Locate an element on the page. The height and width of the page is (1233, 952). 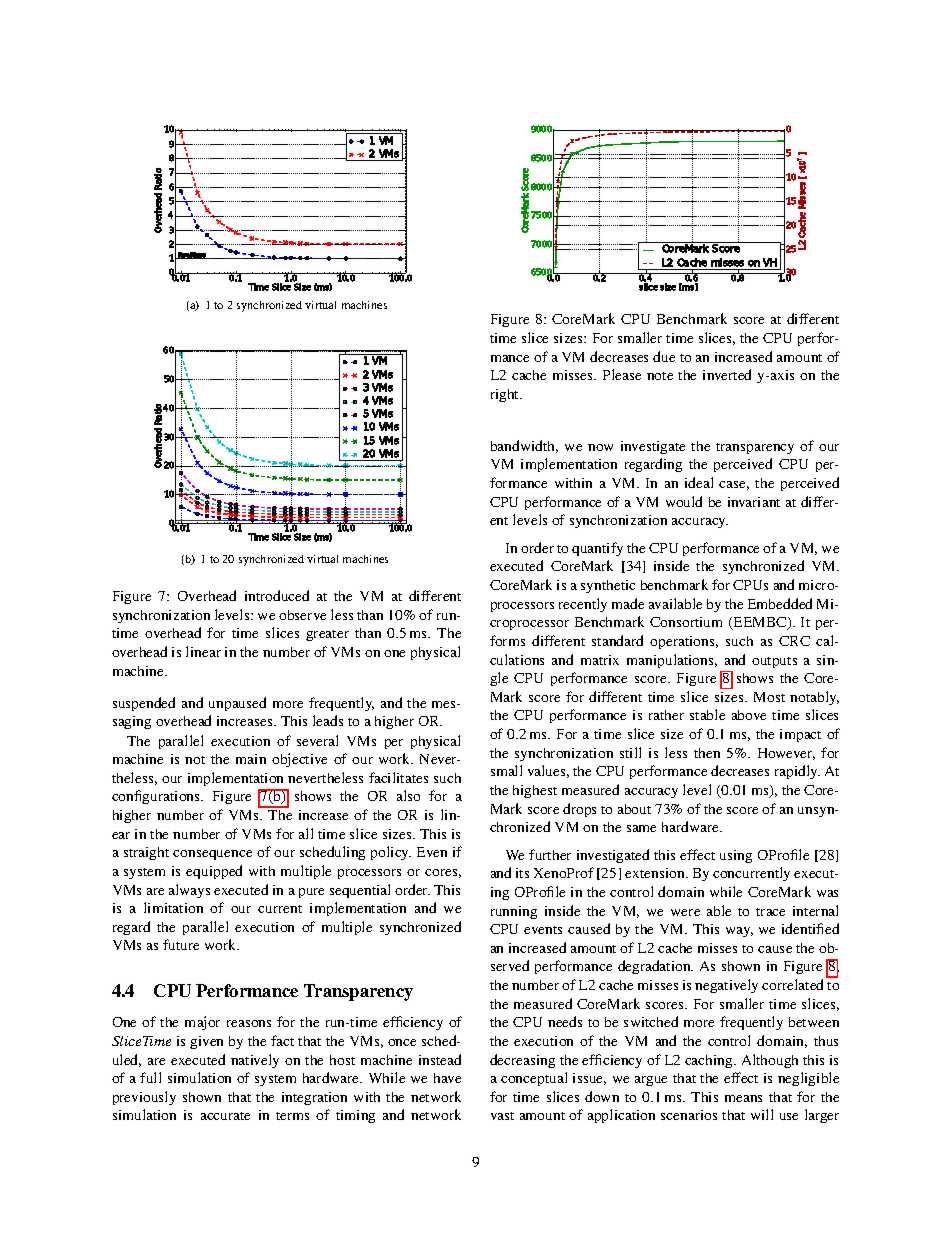
means is located at coordinates (743, 1098).
